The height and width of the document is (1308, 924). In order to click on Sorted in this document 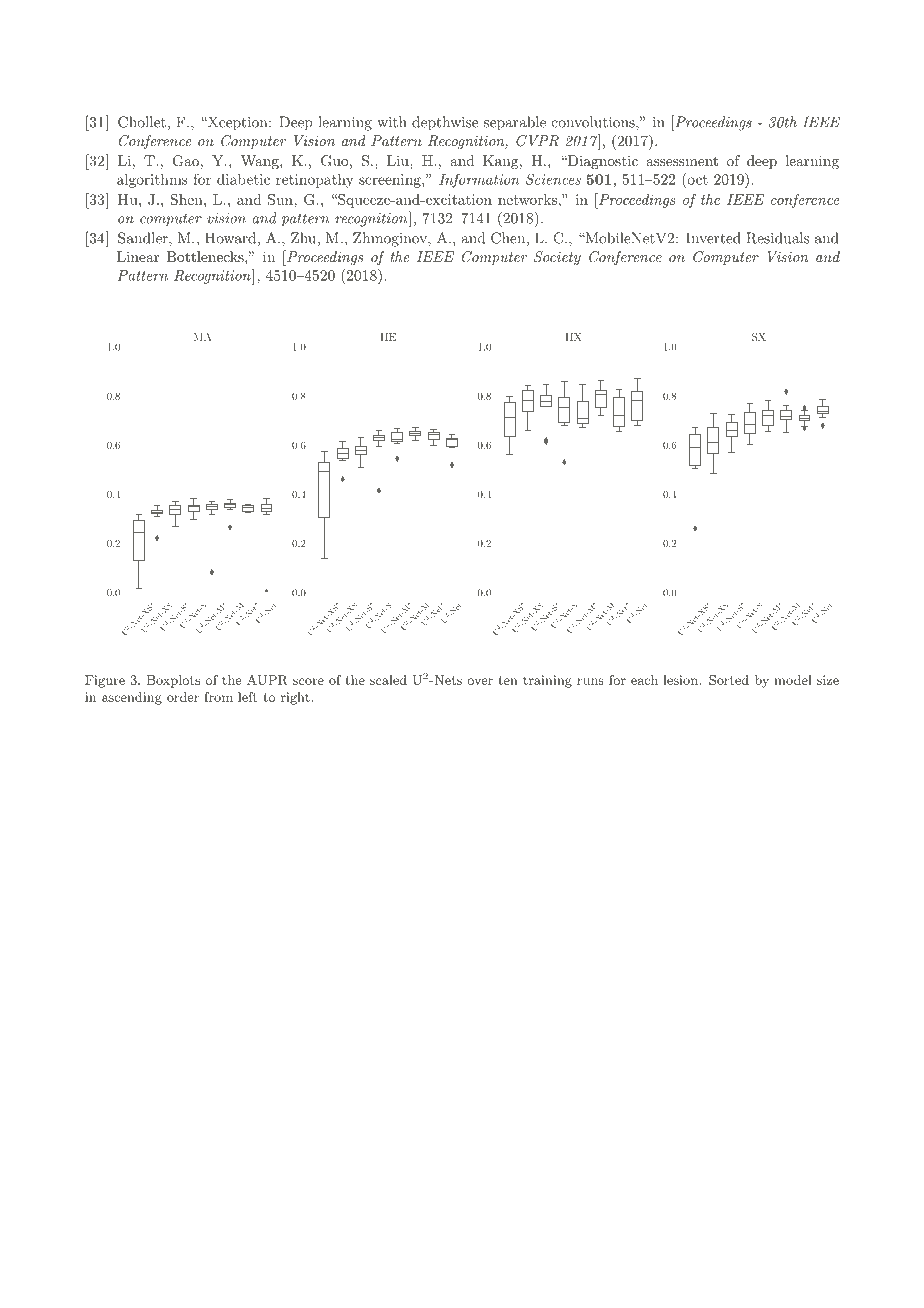, I will do `click(729, 680)`.
